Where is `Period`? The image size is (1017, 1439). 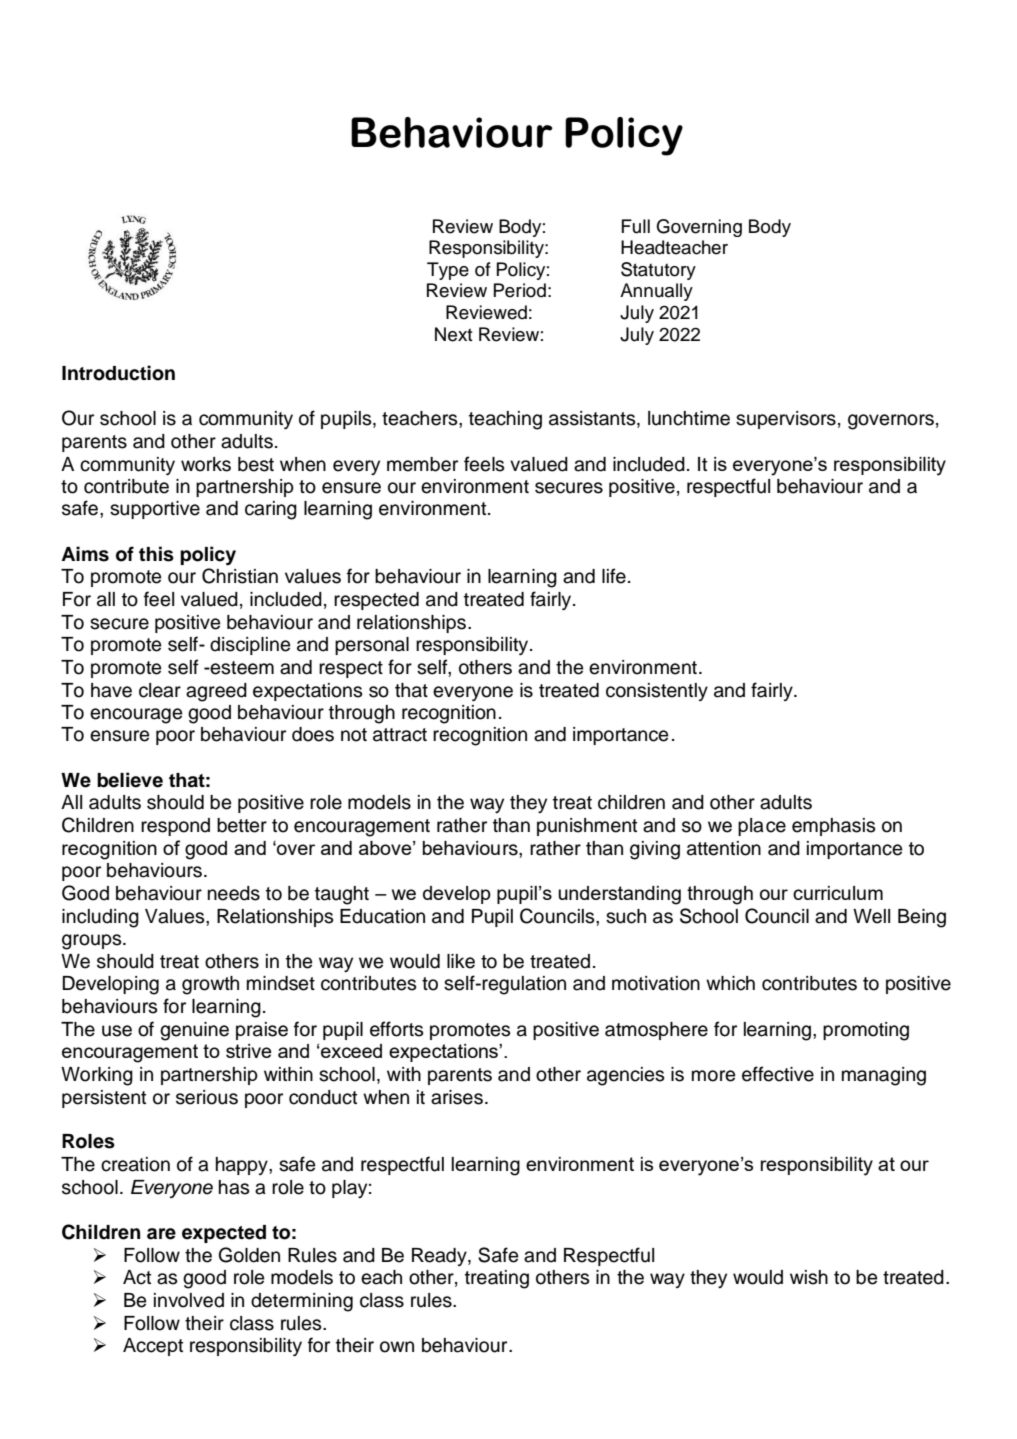
Period is located at coordinates (520, 290).
